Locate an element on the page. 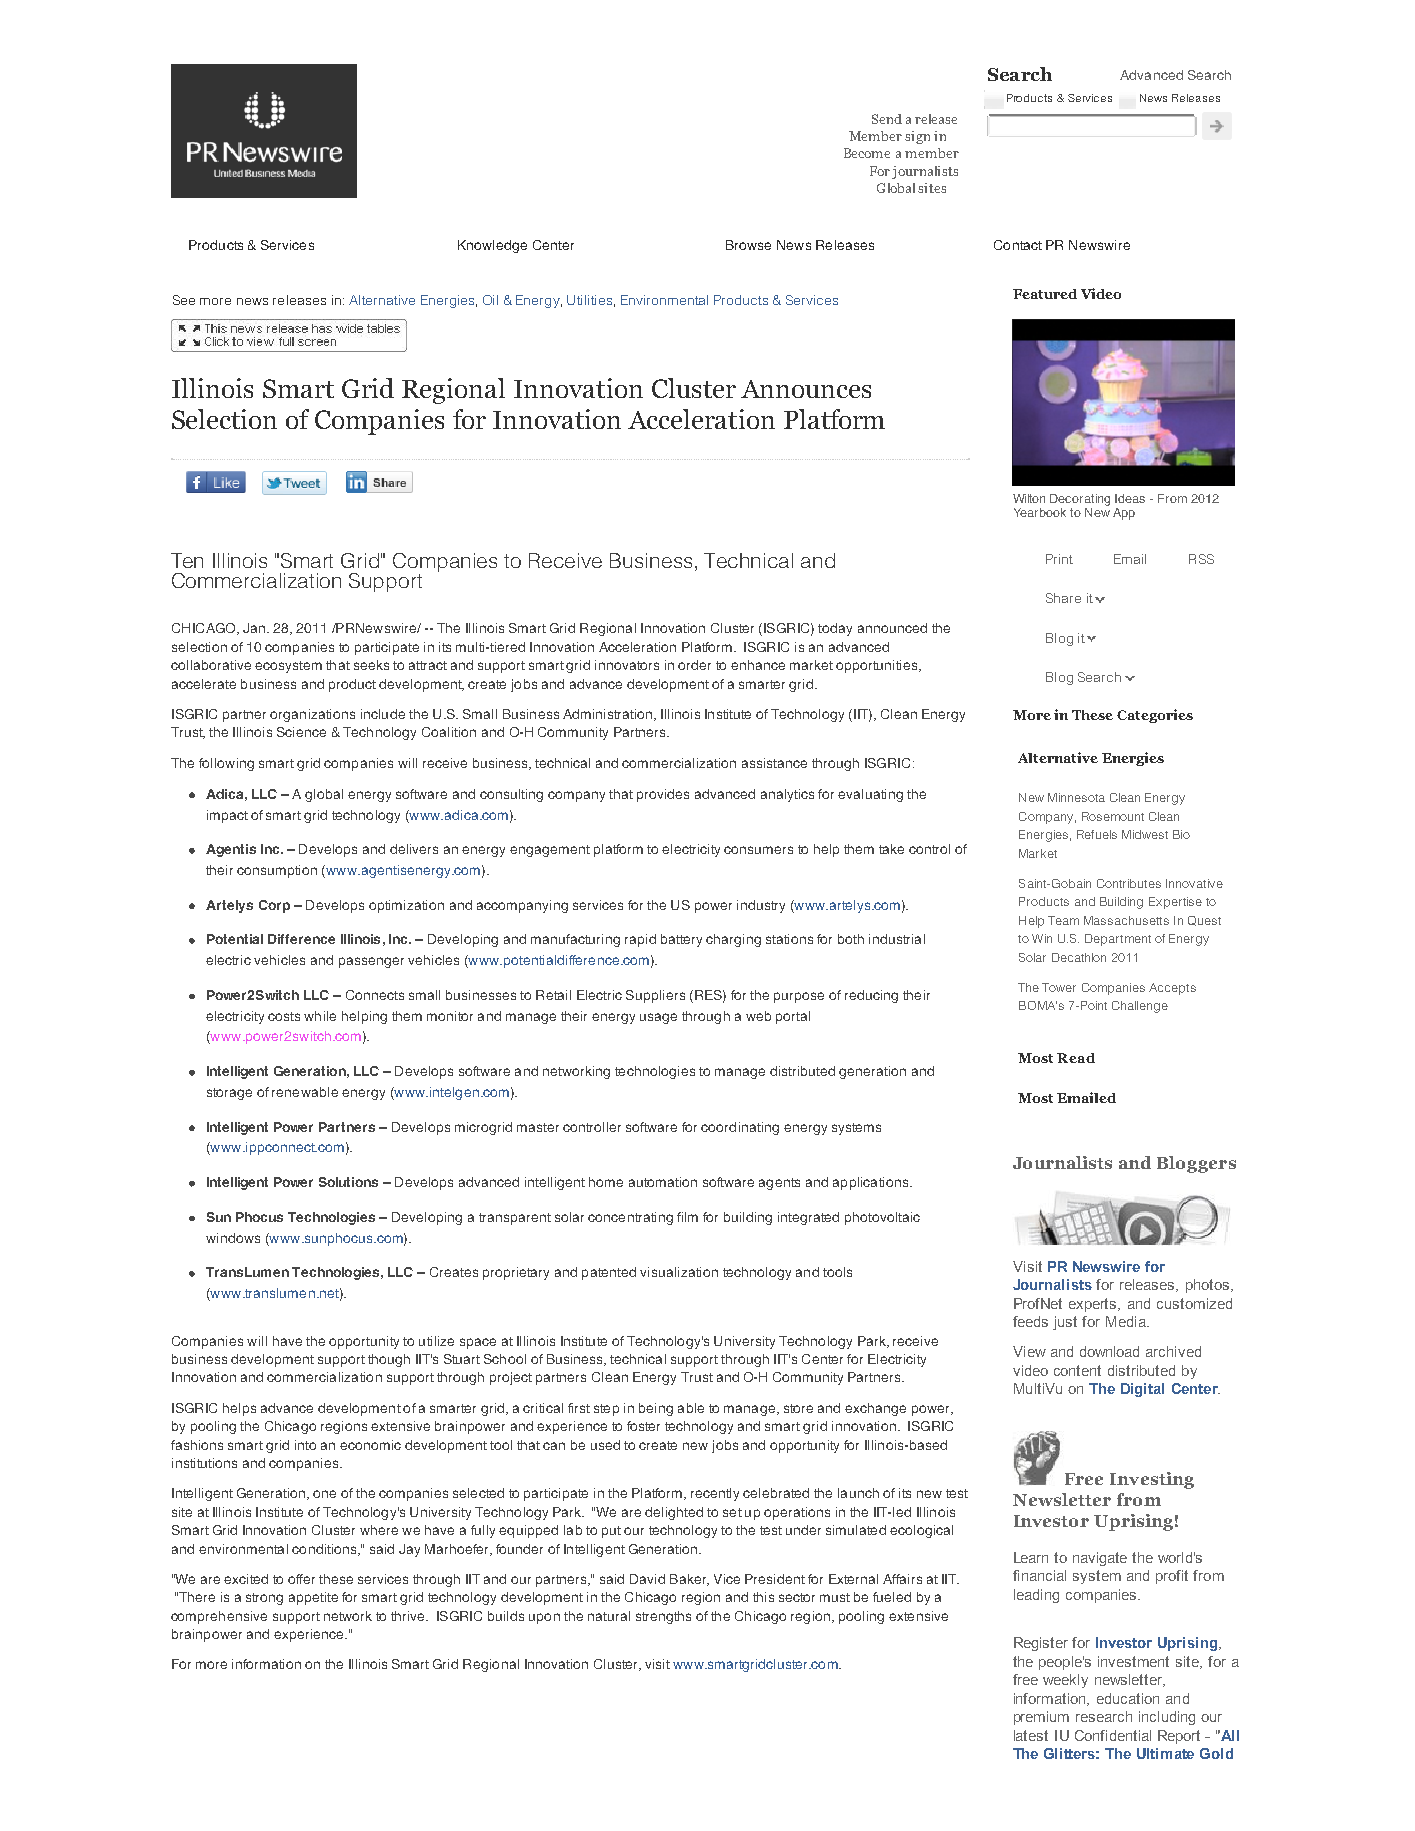 The height and width of the page is (1831, 1415). experts is located at coordinates (1094, 1305).
